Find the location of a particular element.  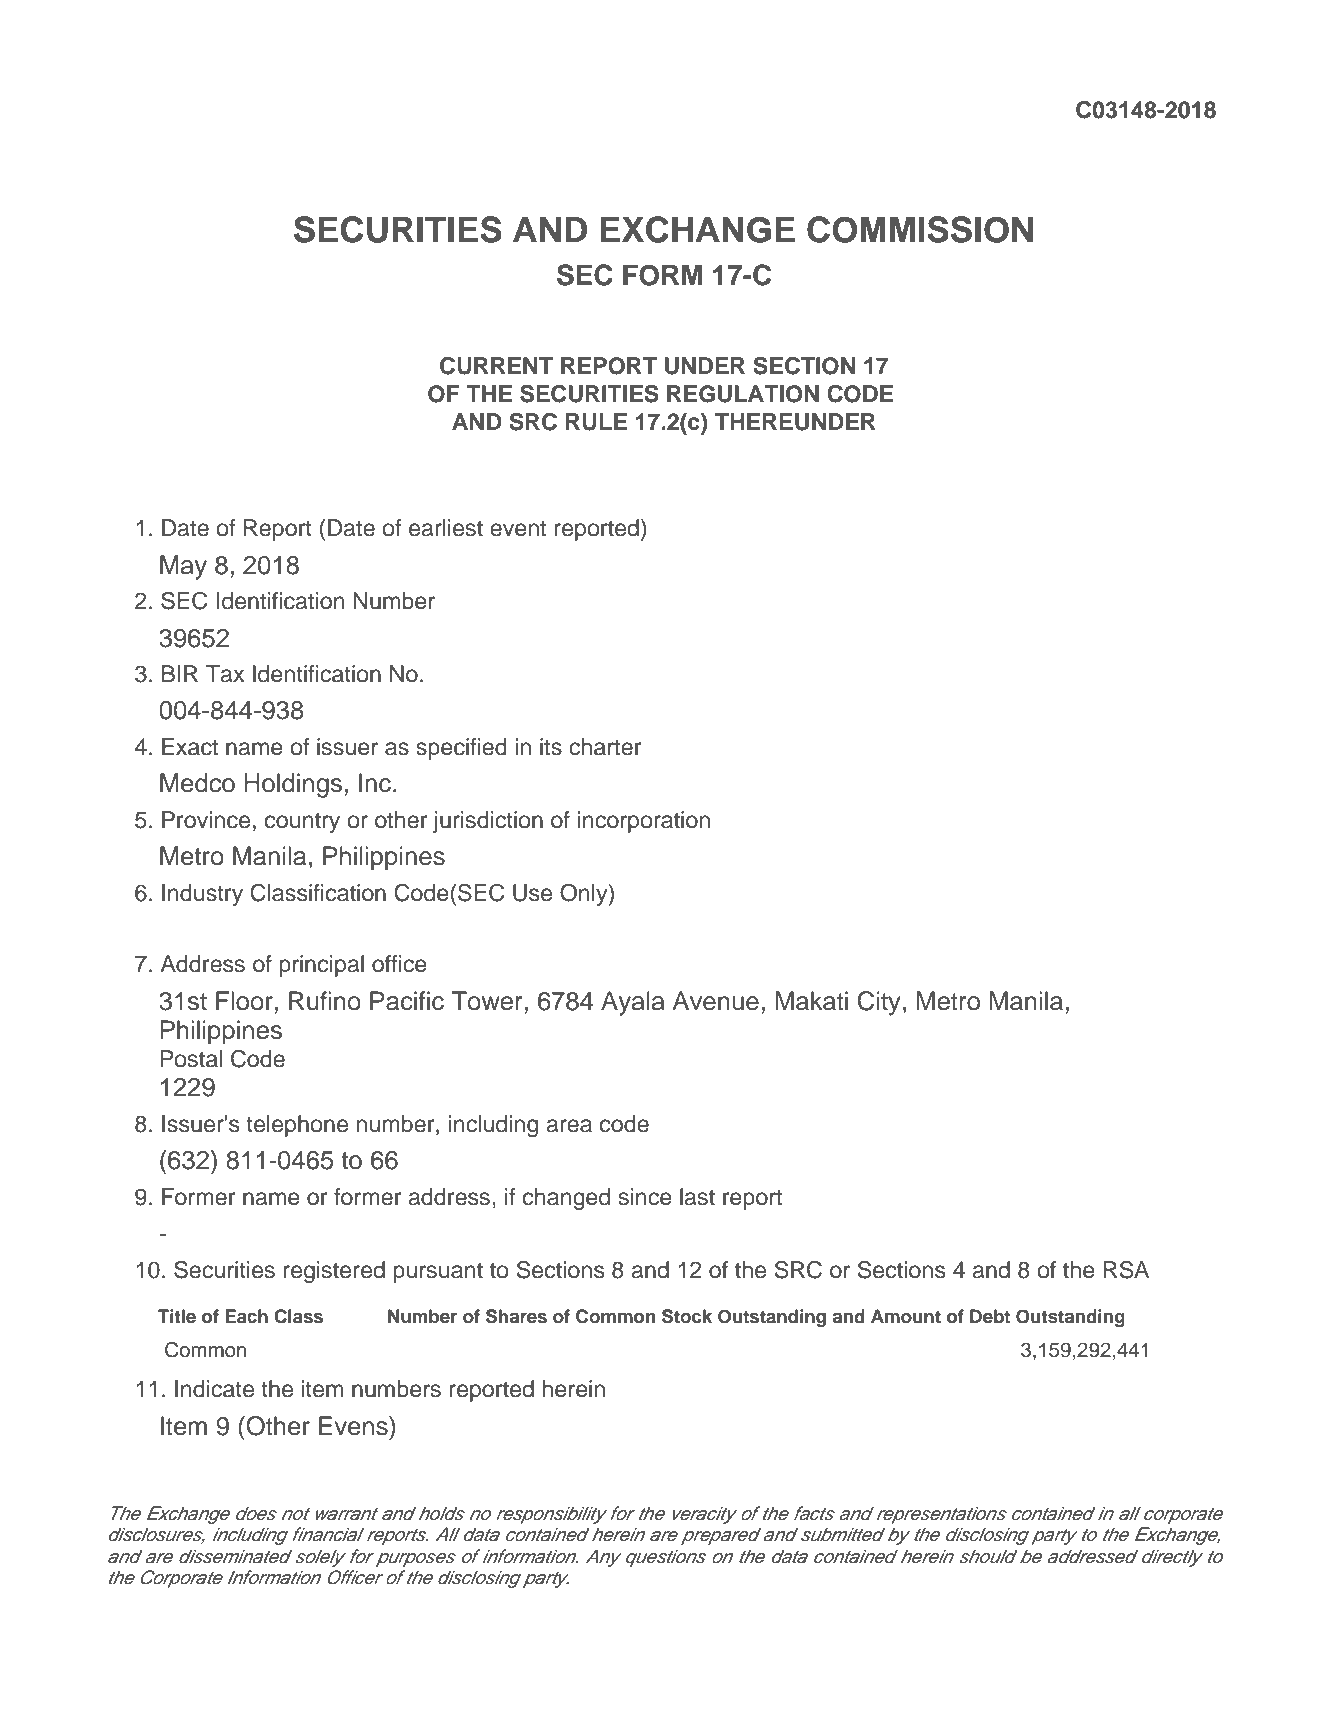

Makati is located at coordinates (812, 1001).
